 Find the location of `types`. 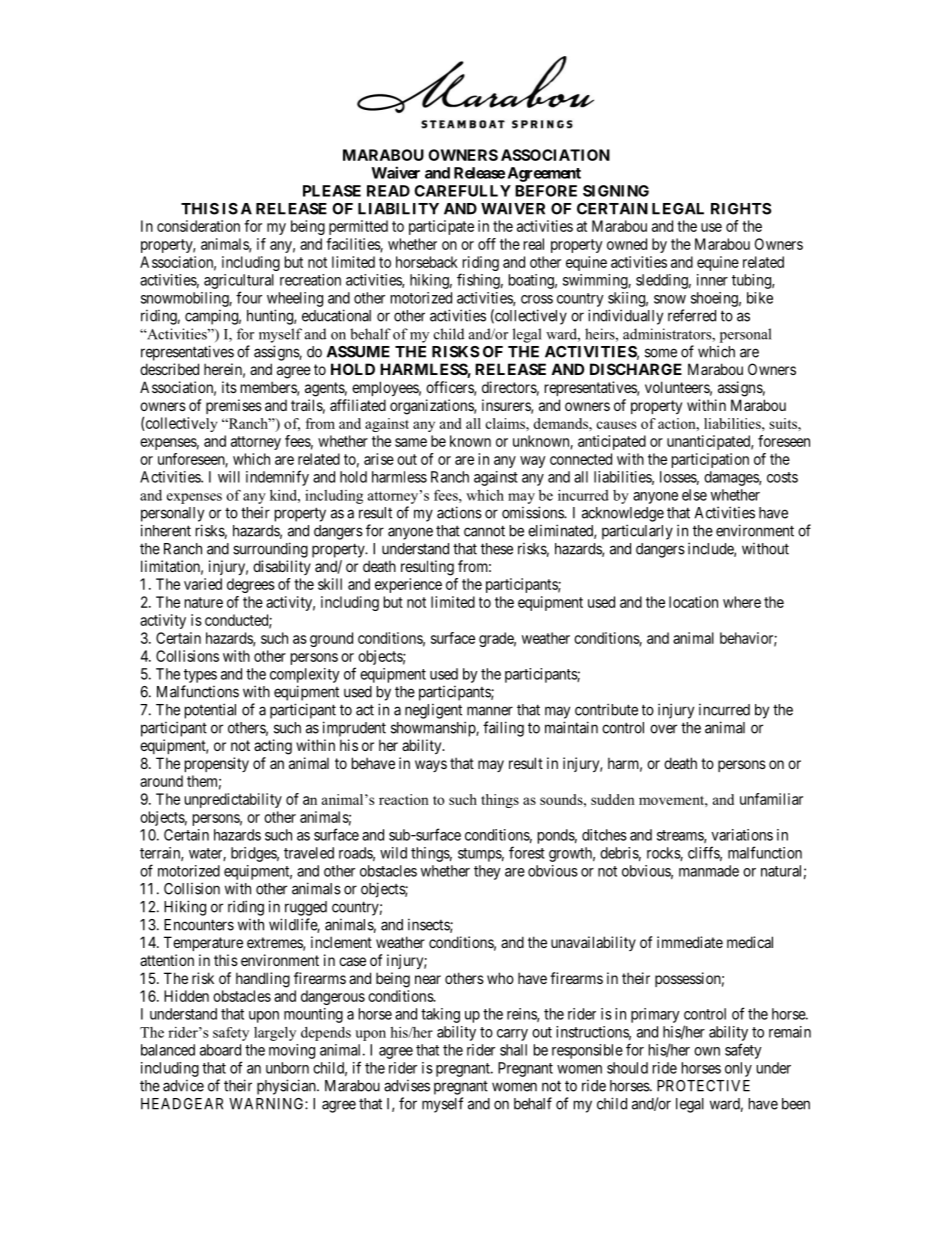

types is located at coordinates (200, 676).
